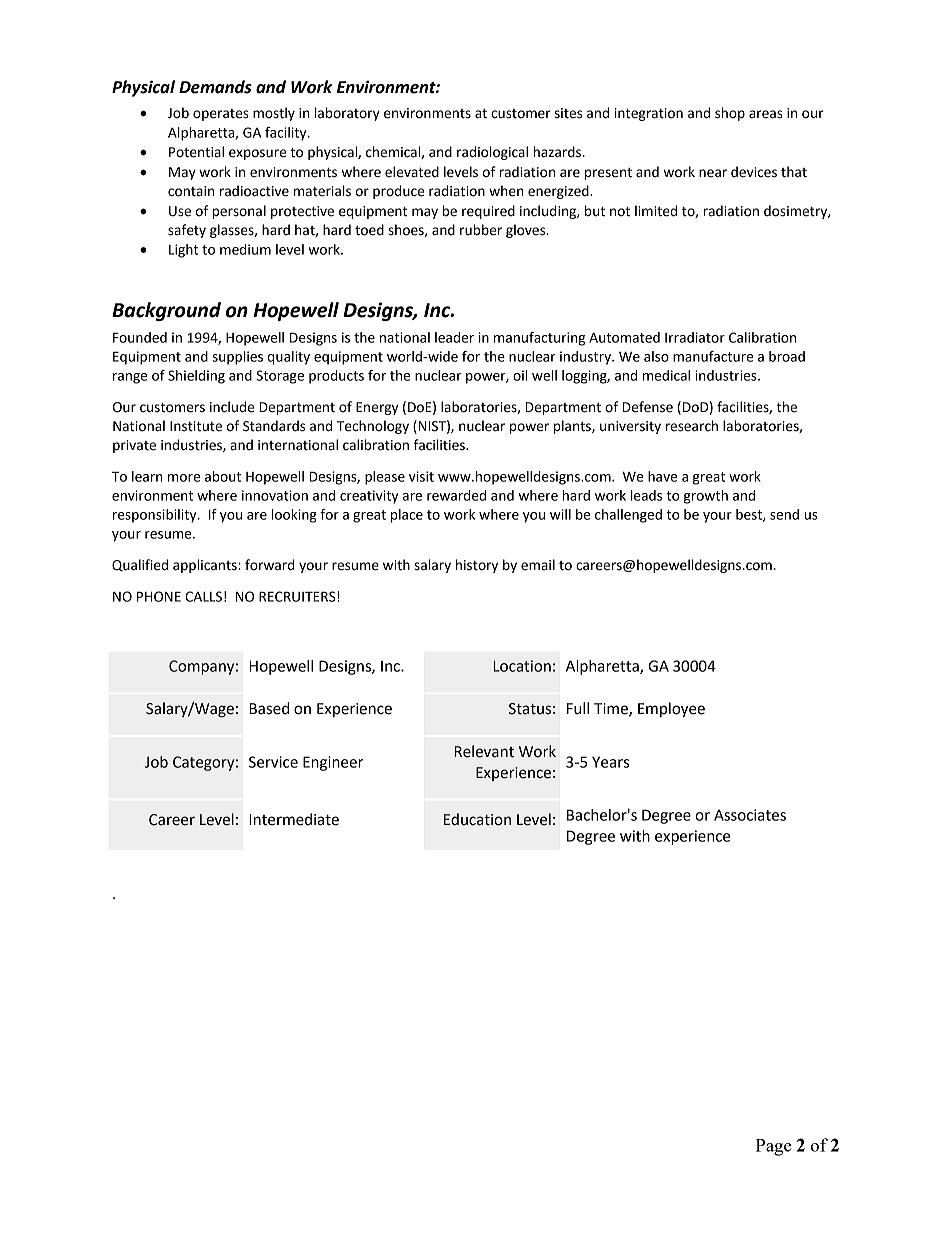 This screenshot has height=1233, width=952. What do you see at coordinates (484, 751) in the screenshot?
I see `Relevant` at bounding box center [484, 751].
